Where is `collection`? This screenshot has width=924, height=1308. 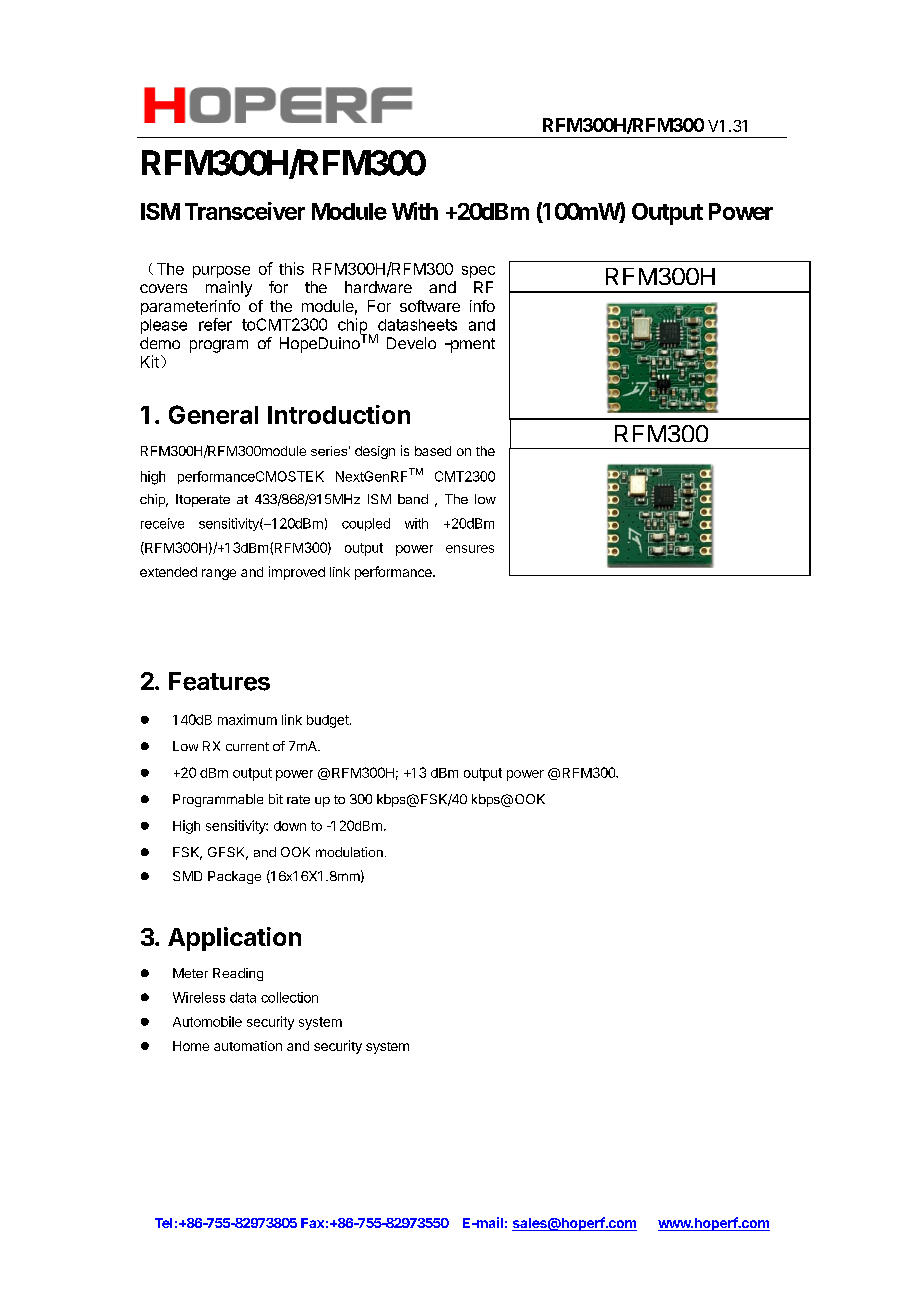
collection is located at coordinates (289, 997).
